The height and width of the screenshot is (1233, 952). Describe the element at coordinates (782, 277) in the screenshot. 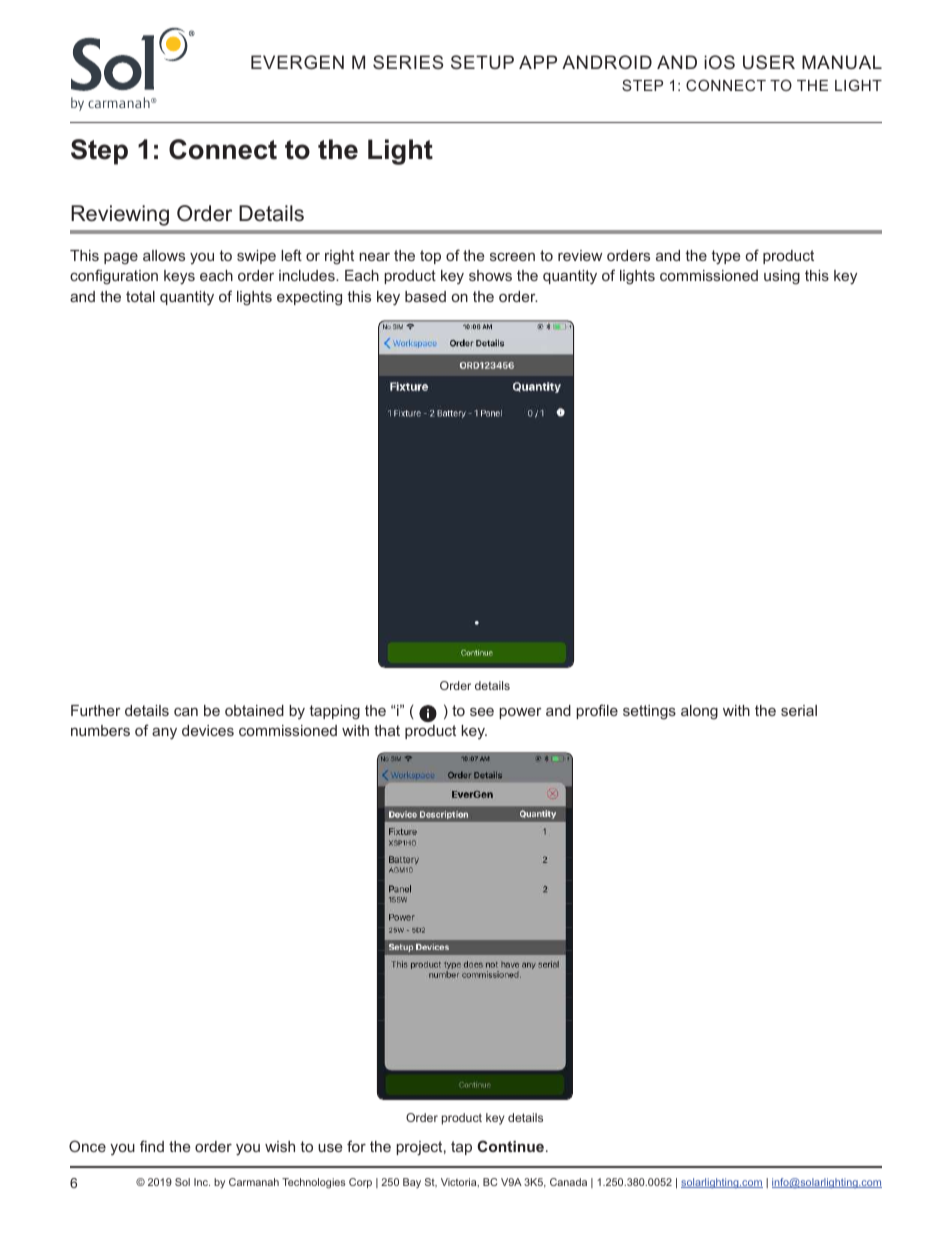

I see `using` at that location.
